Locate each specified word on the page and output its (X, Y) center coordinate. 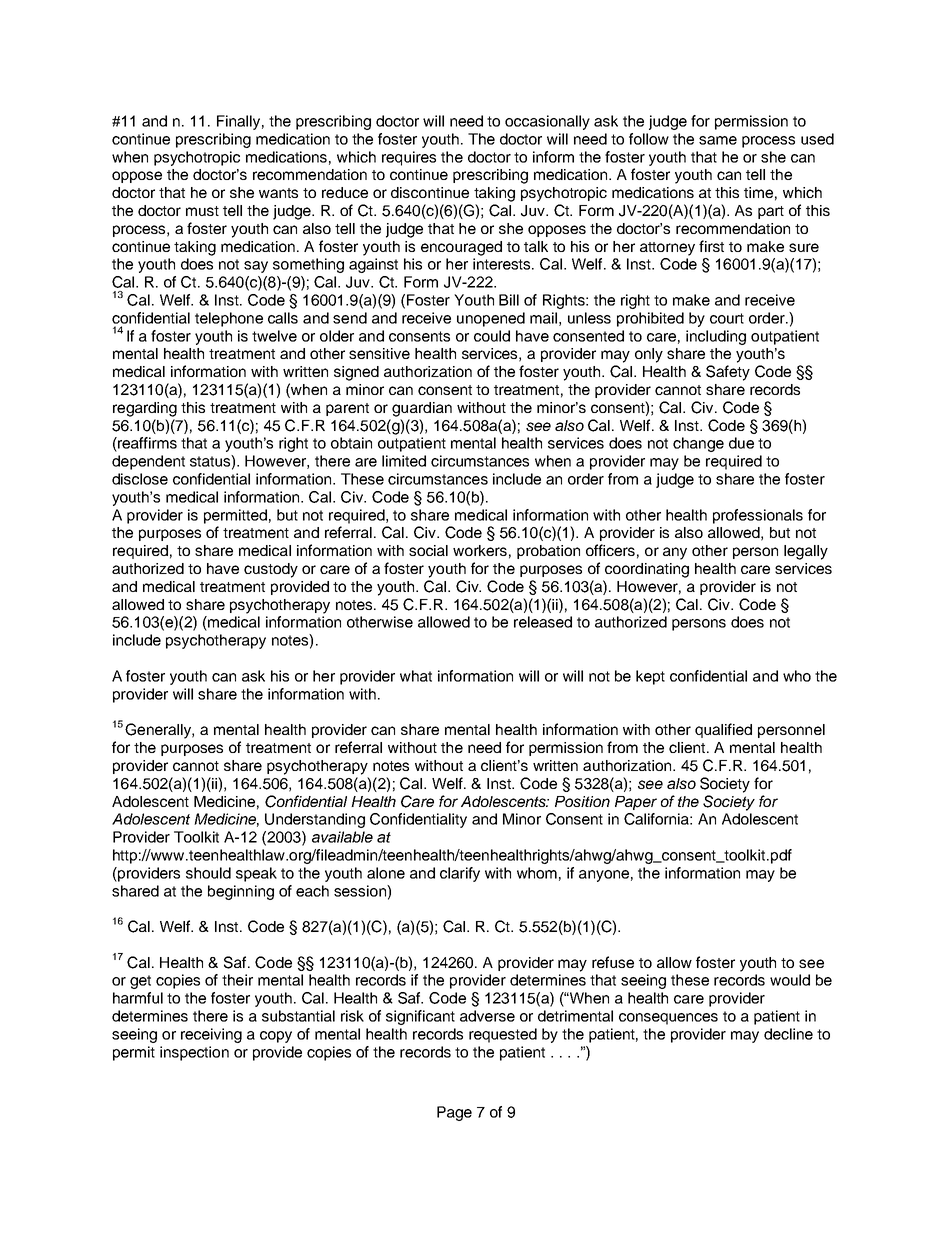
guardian (422, 409)
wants (278, 193)
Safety (728, 373)
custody (271, 570)
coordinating (647, 570)
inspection (194, 1053)
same (718, 140)
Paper (636, 803)
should (208, 873)
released (543, 622)
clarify (460, 874)
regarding (145, 409)
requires (409, 158)
